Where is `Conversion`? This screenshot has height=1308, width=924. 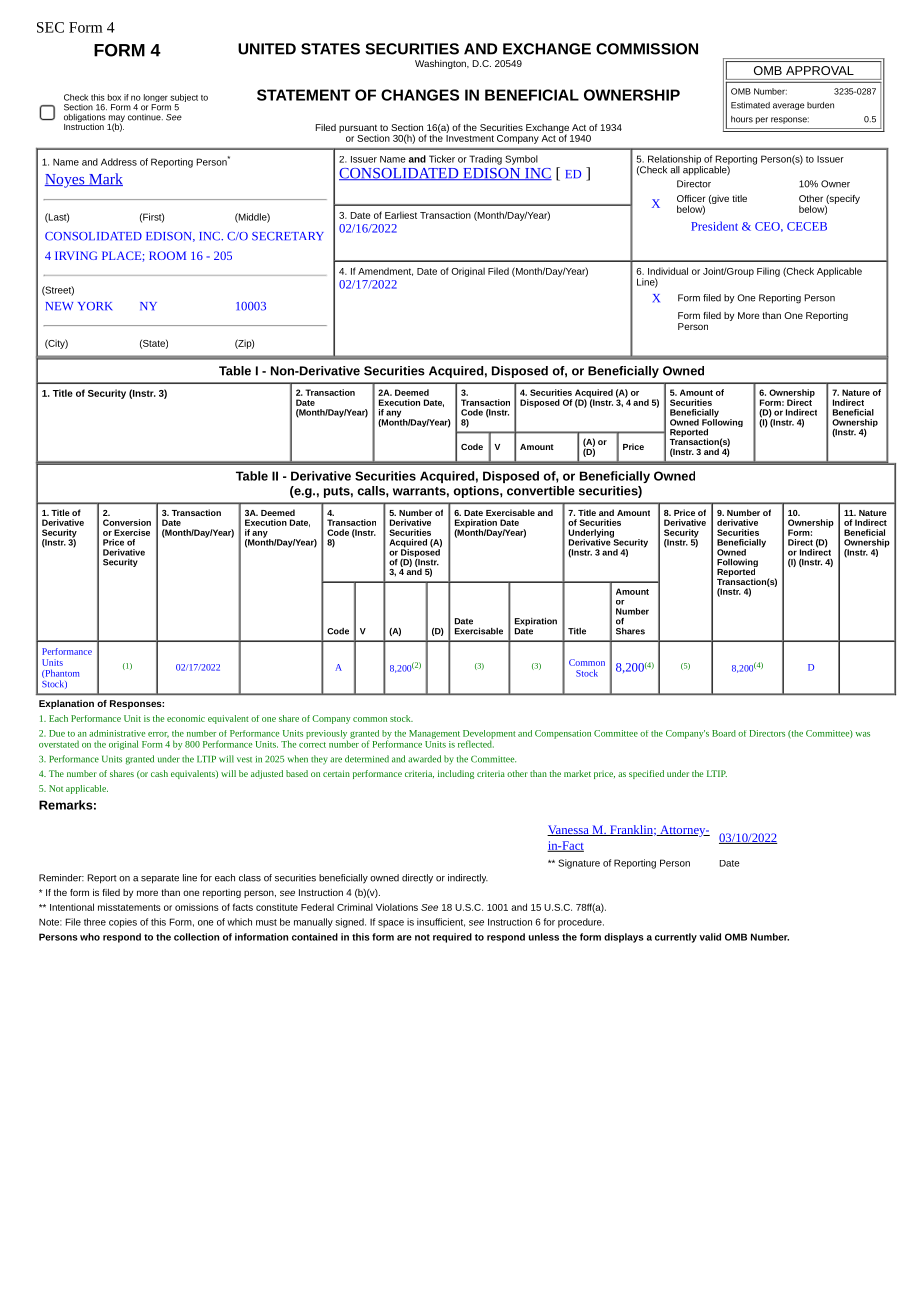 Conversion is located at coordinates (127, 522).
